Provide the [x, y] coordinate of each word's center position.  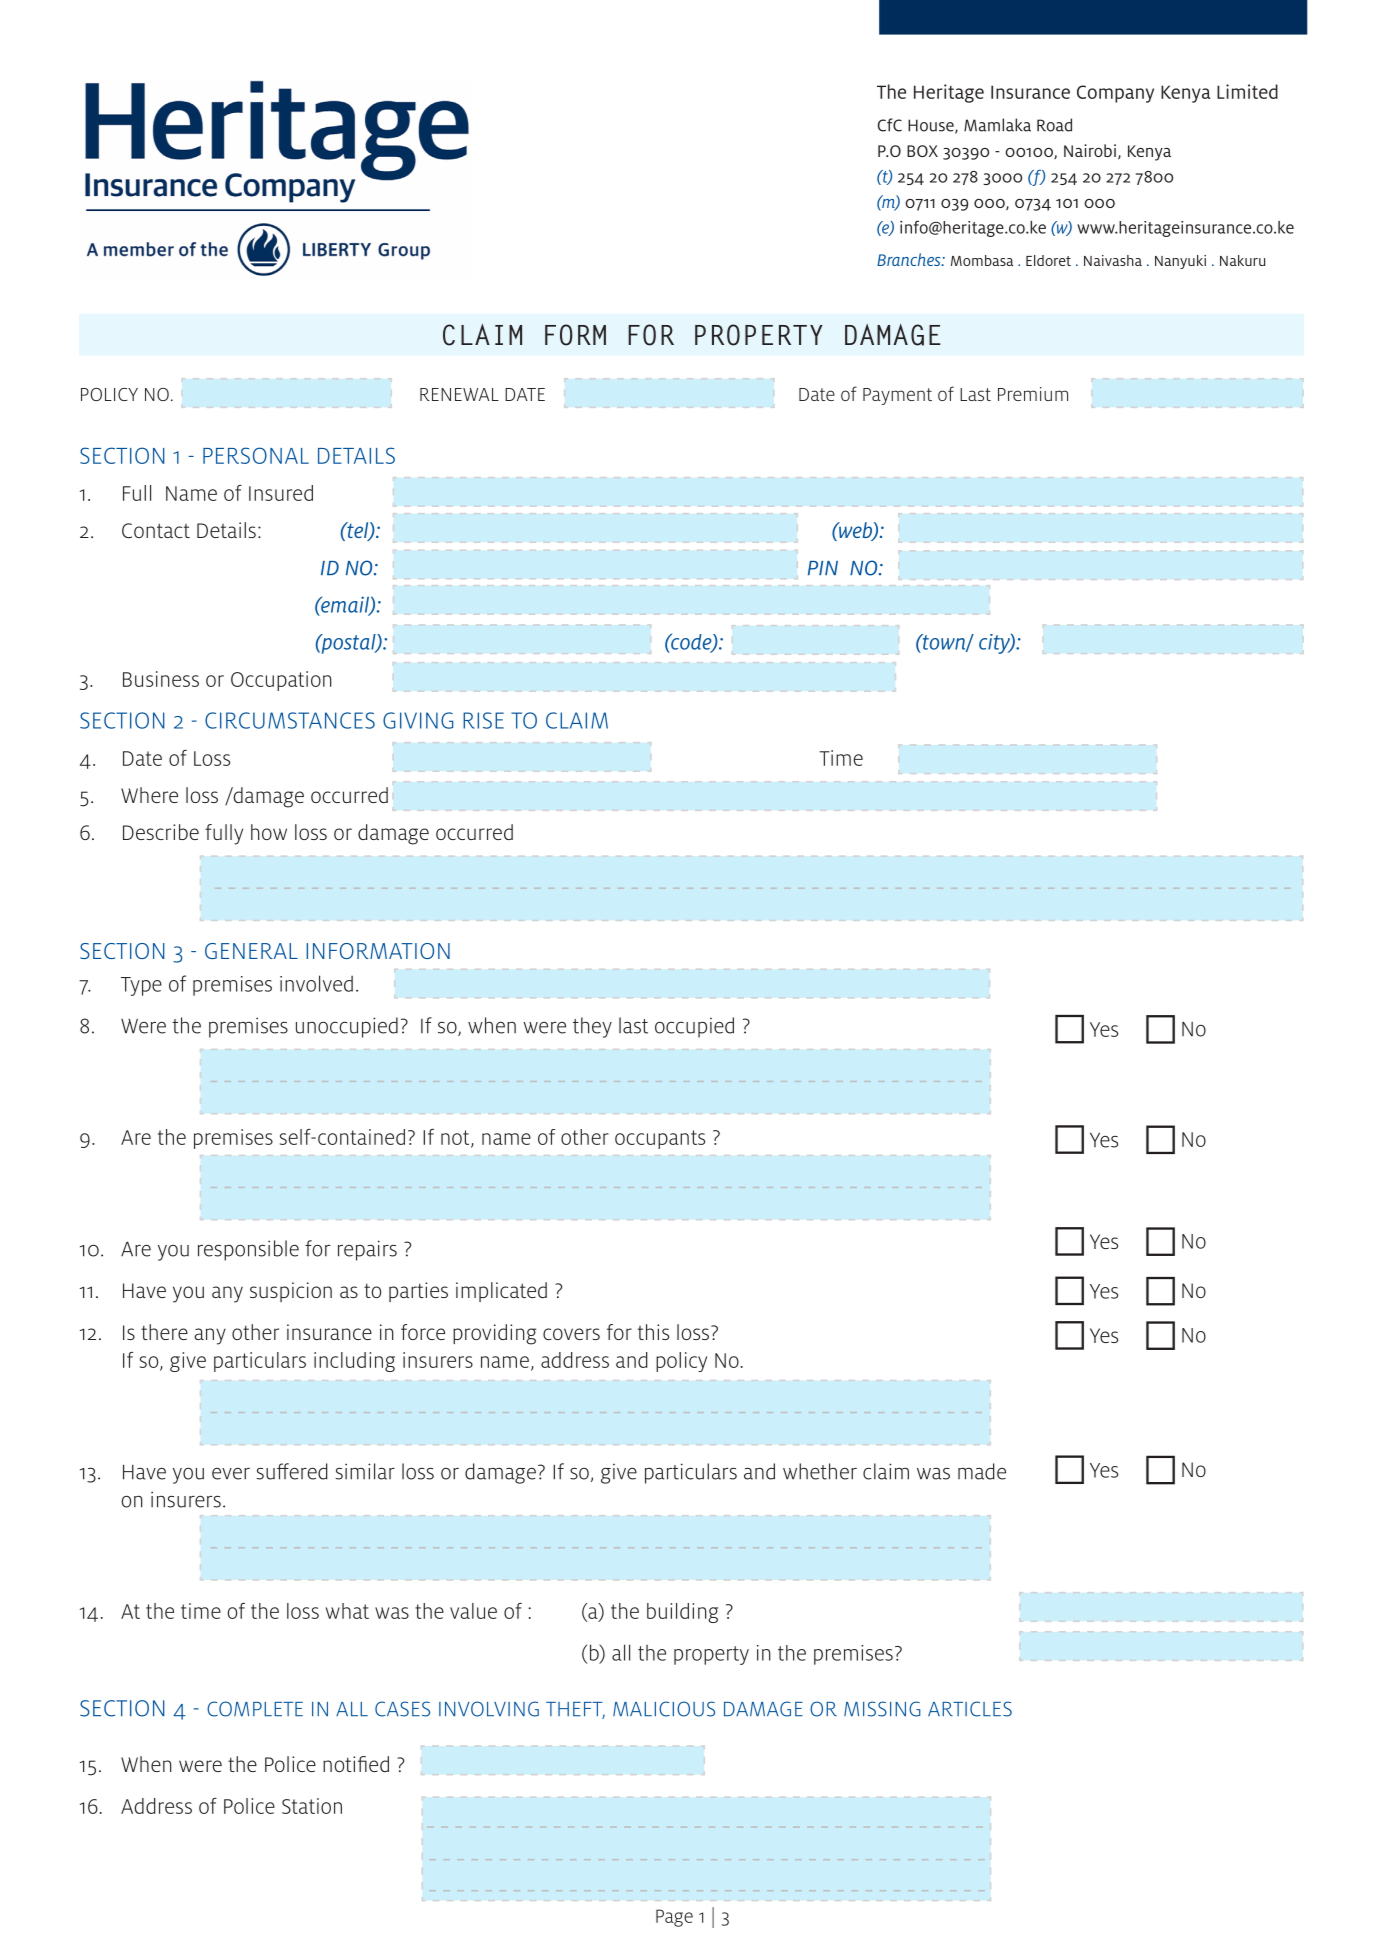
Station [312, 1806]
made [982, 1471]
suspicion [291, 1292]
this [653, 1332]
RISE [483, 720]
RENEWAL [459, 394]
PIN [823, 568]
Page [674, 1918]
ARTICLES [970, 1709]
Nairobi [1090, 150]
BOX [922, 151]
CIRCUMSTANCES [290, 720]
